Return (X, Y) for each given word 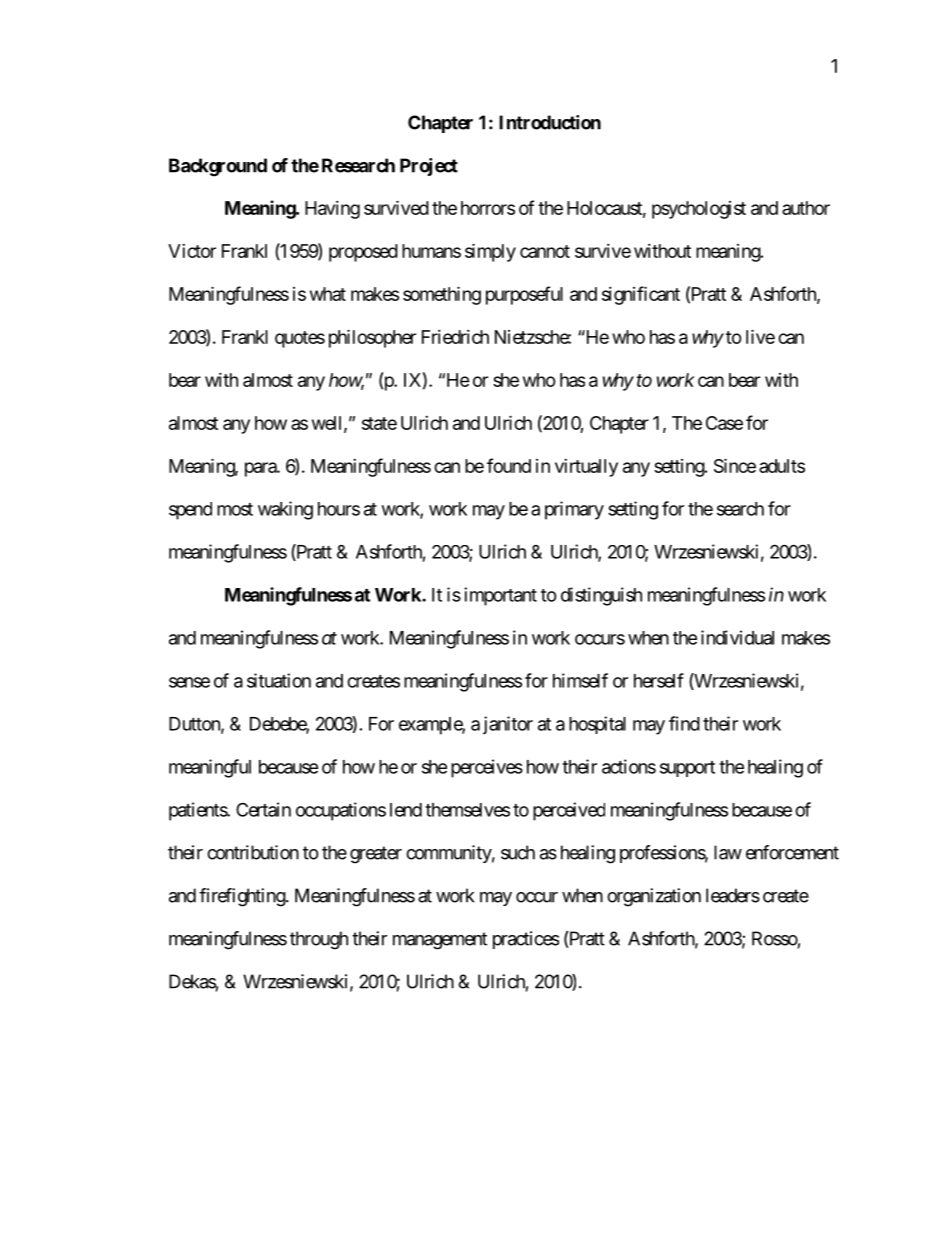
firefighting (243, 897)
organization (654, 897)
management (440, 941)
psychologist (699, 210)
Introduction (550, 122)
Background (218, 167)
